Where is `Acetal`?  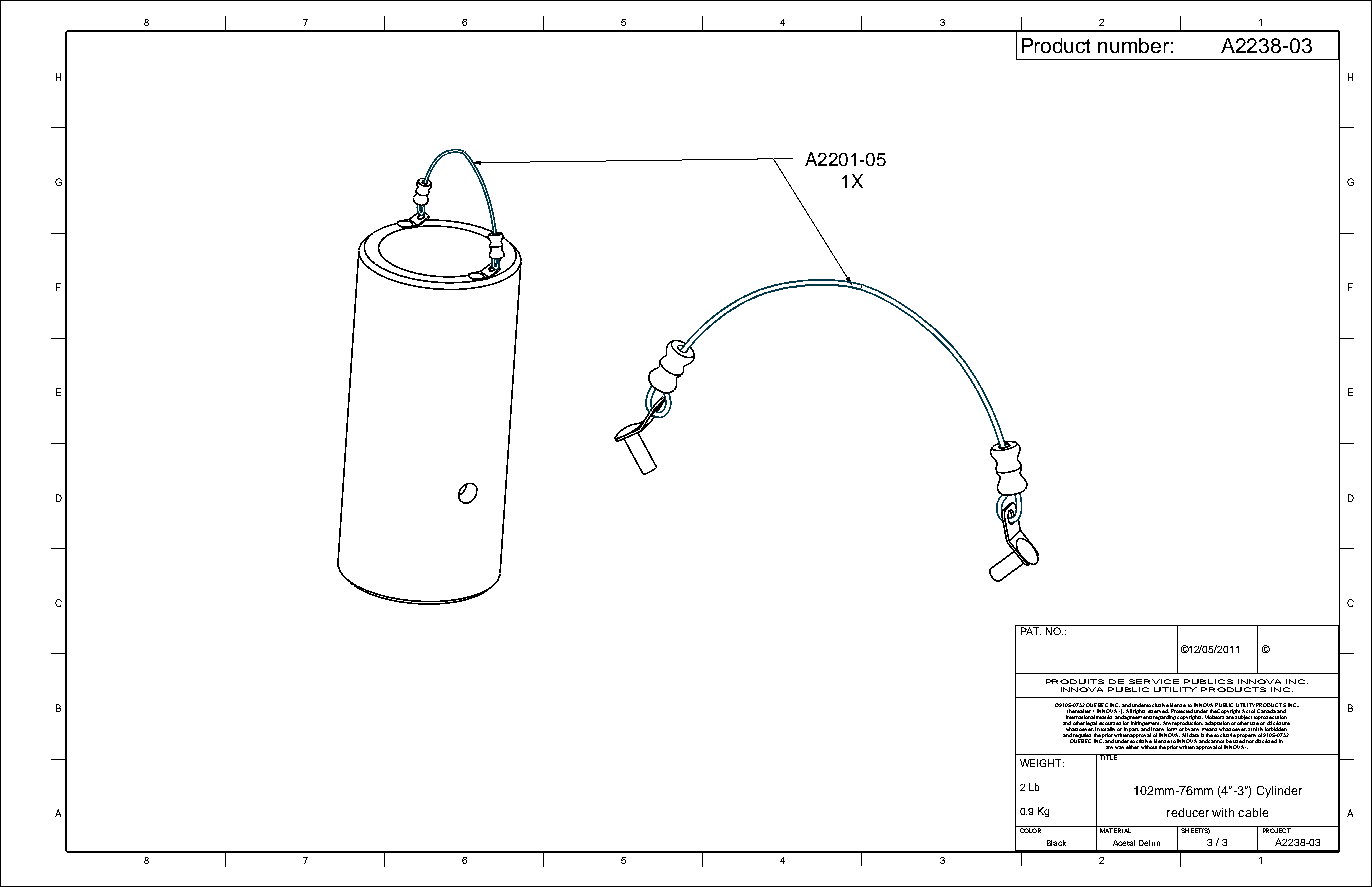 Acetal is located at coordinates (1124, 843).
